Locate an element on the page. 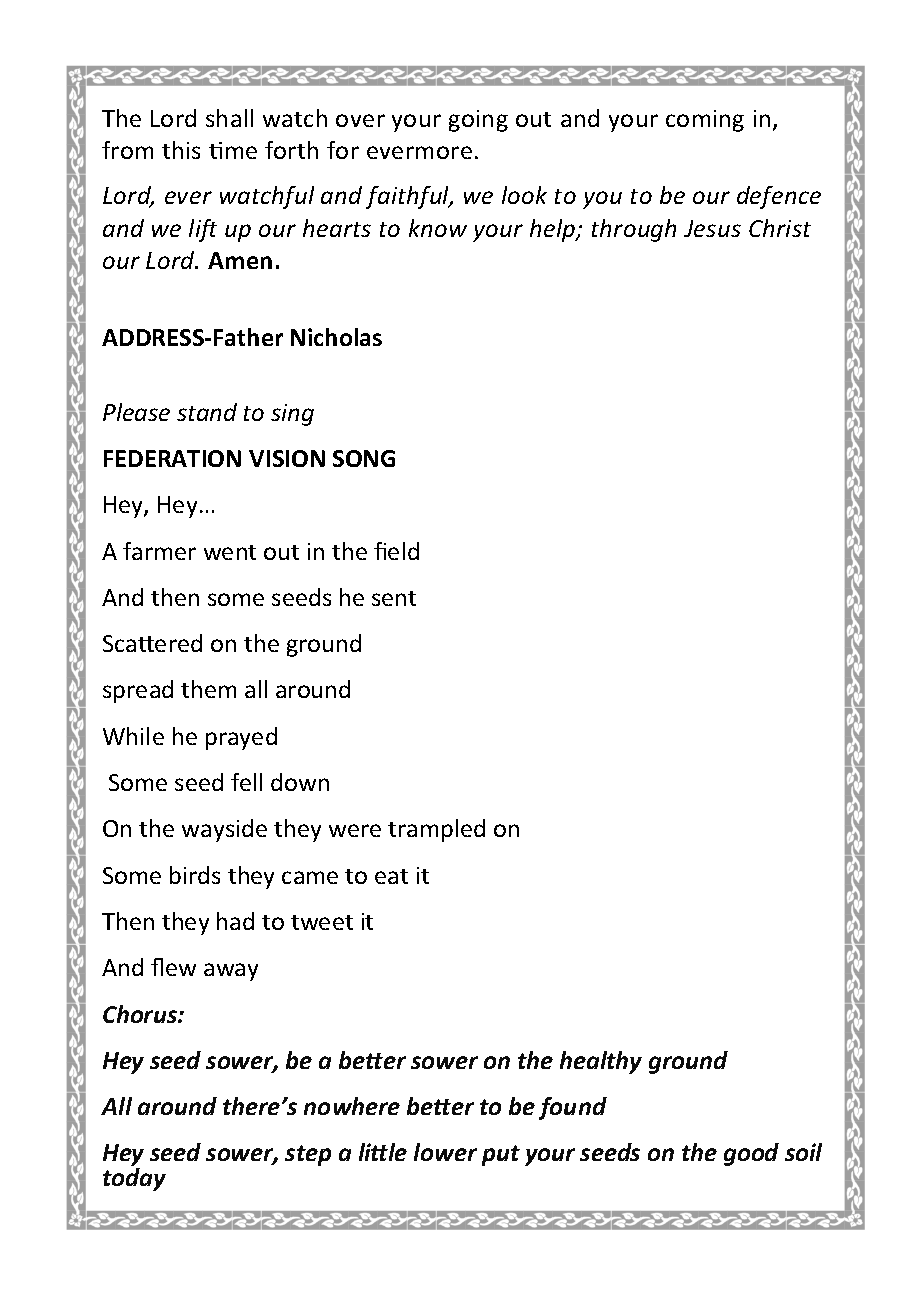  Jesus is located at coordinates (712, 228).
